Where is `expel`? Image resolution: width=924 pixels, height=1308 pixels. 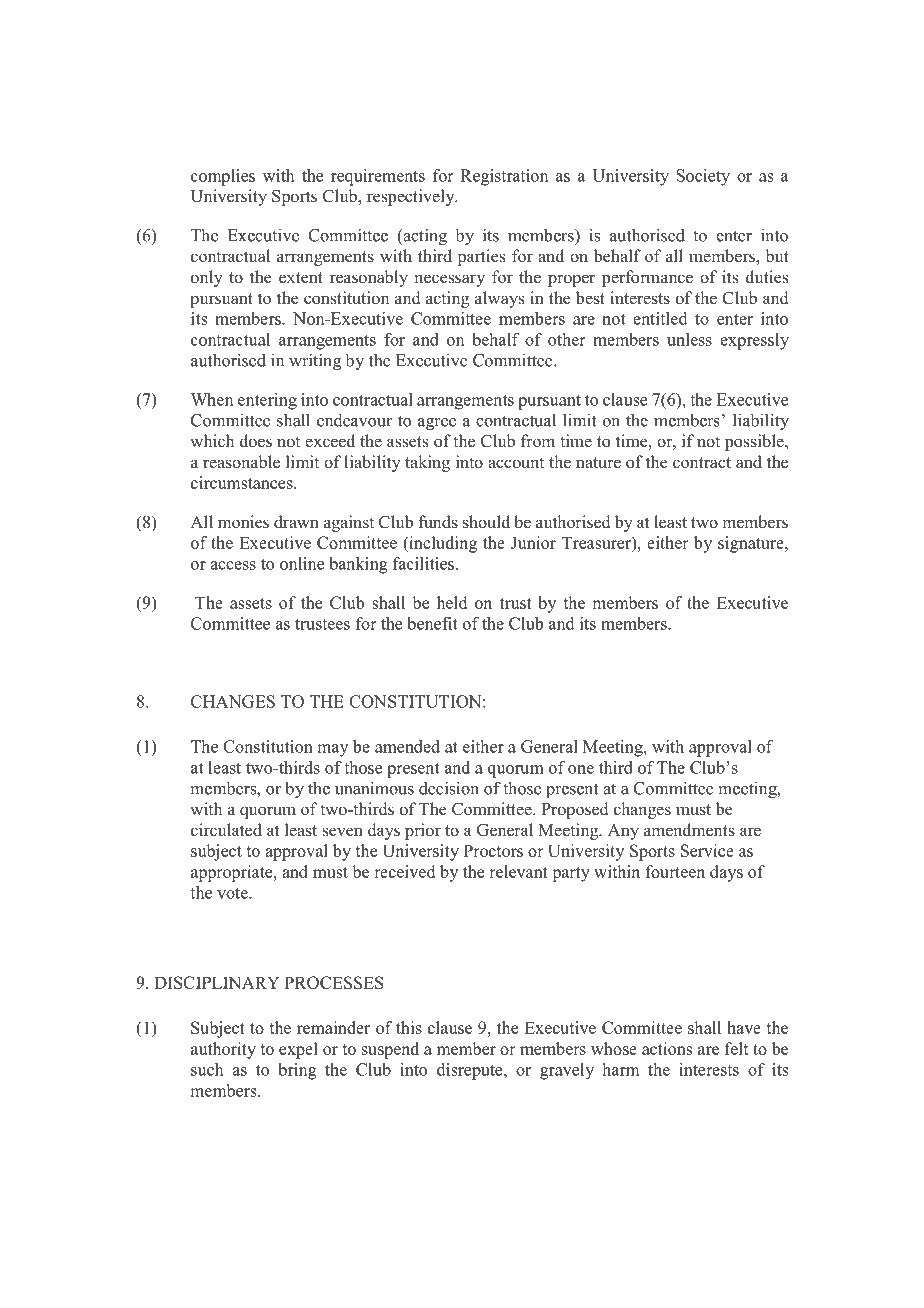 expel is located at coordinates (298, 1050).
